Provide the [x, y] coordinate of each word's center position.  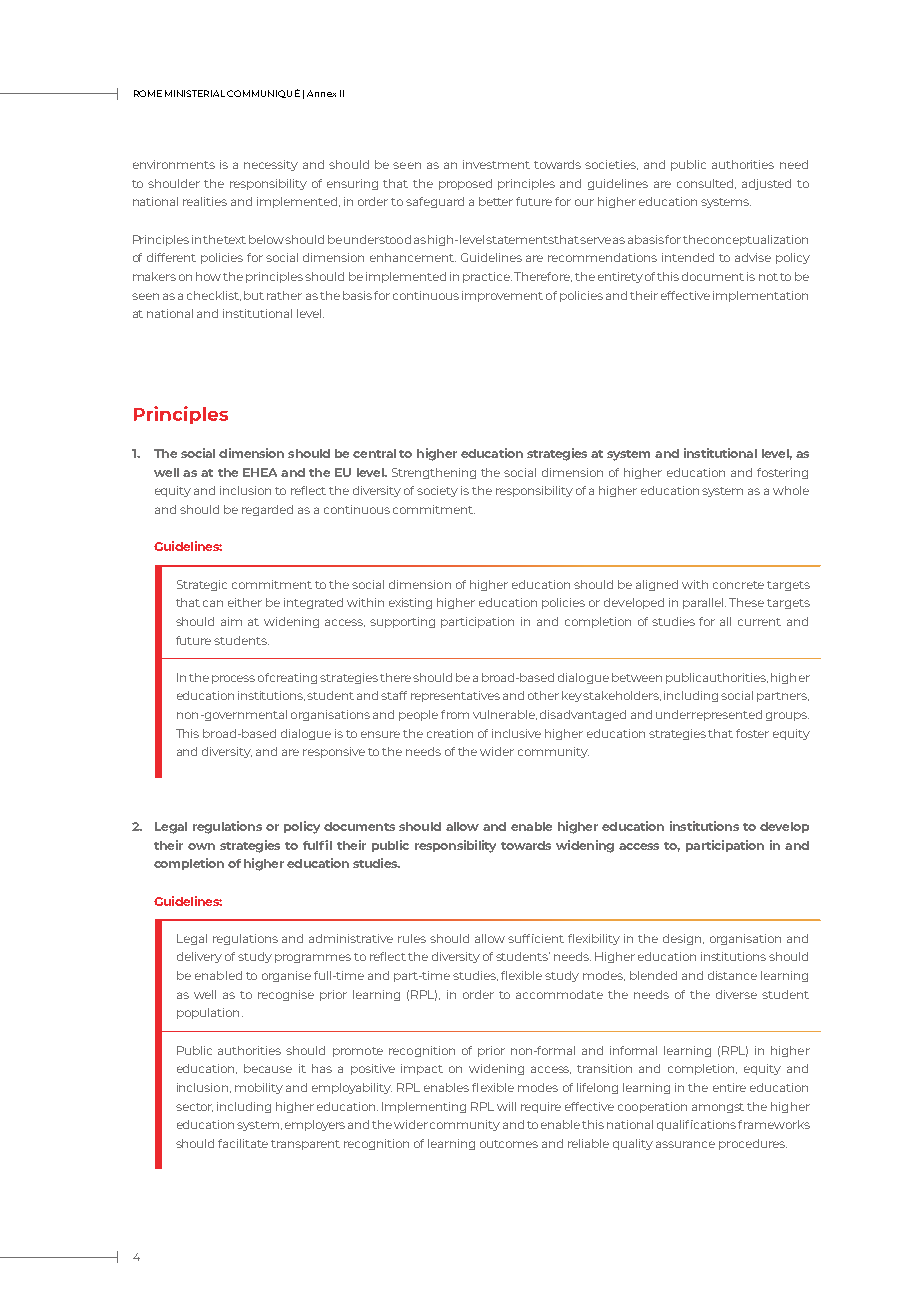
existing [410, 603]
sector [194, 1107]
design [683, 939]
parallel [704, 603]
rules [412, 938]
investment [496, 164]
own [201, 846]
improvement [502, 296]
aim [231, 621]
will [506, 1106]
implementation [760, 296]
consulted [706, 184]
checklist [214, 296]
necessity [271, 165]
